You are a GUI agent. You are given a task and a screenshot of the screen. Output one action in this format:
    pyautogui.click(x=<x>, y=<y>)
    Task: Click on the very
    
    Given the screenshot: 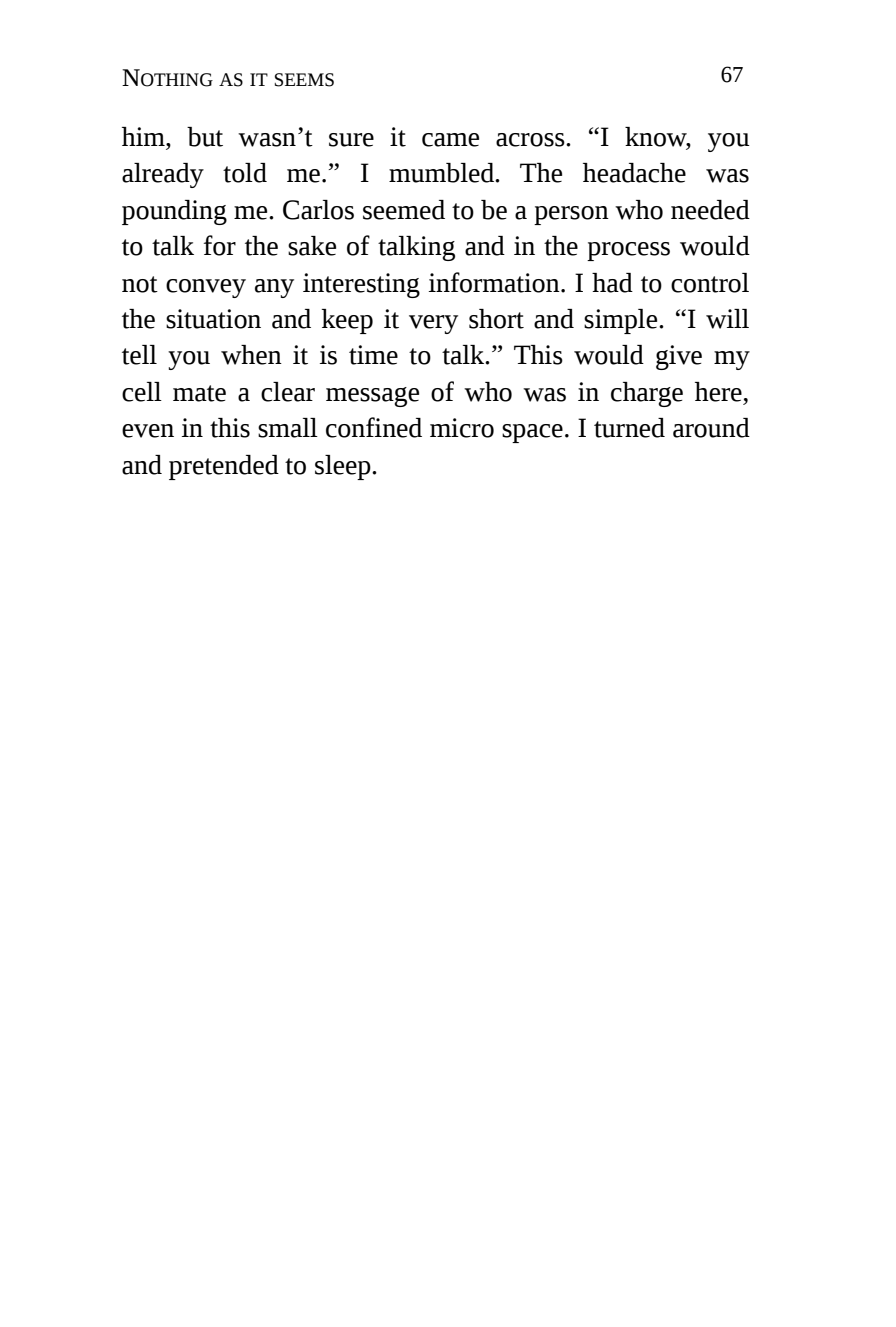 What is the action you would take?
    pyautogui.click(x=433, y=324)
